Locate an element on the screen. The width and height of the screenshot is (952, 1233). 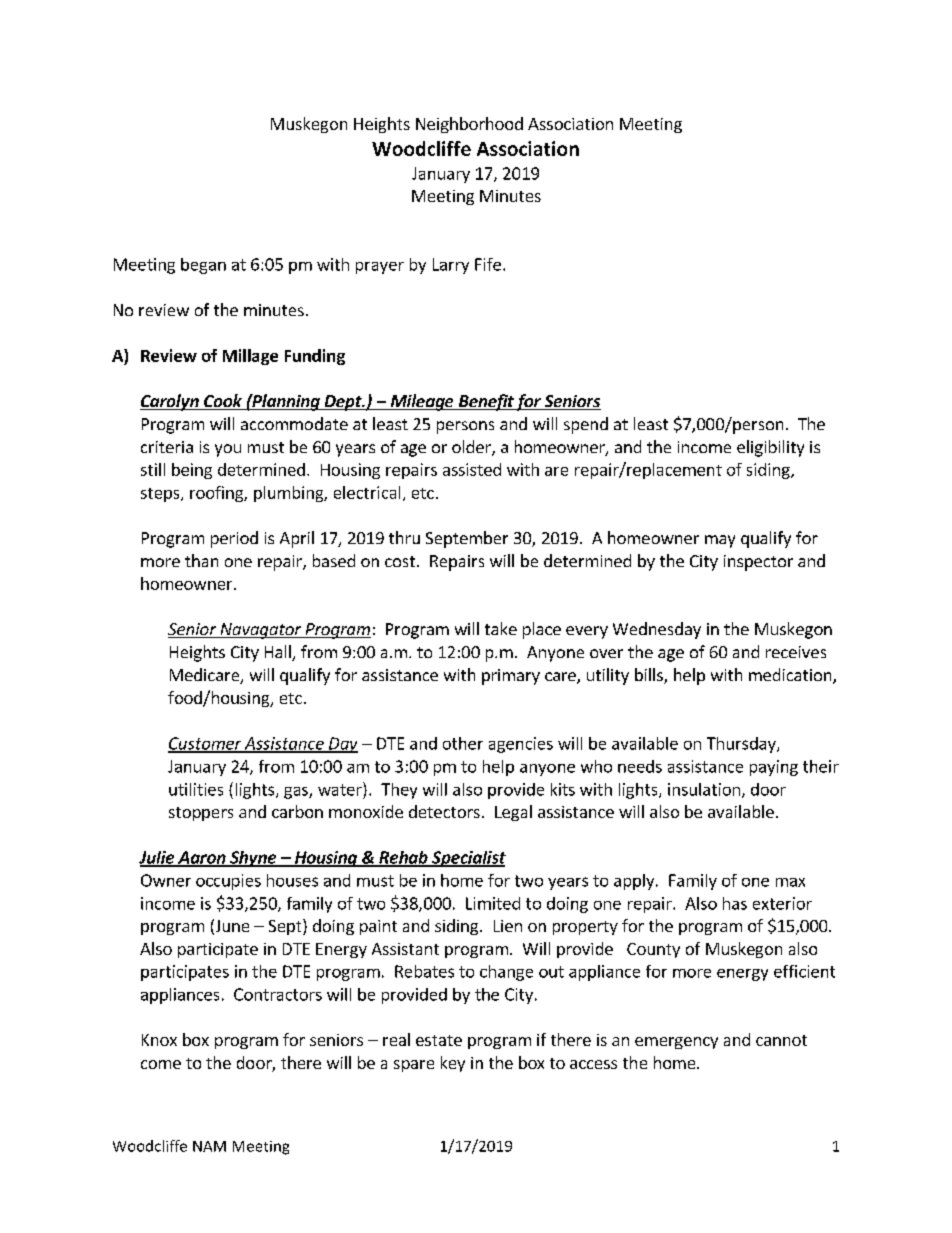
began is located at coordinates (203, 266).
